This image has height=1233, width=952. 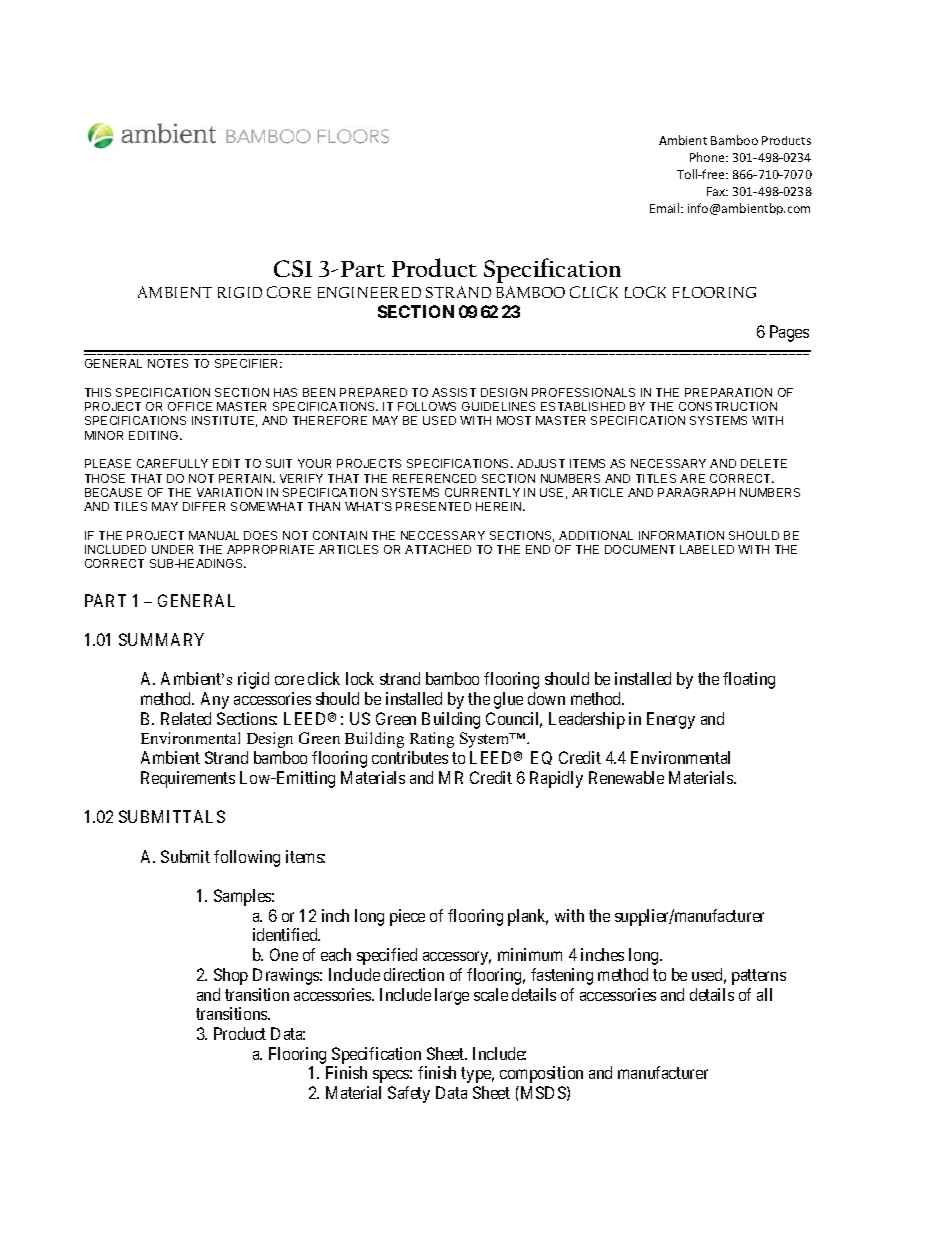 I want to click on PARAGRAPH, so click(x=696, y=492).
